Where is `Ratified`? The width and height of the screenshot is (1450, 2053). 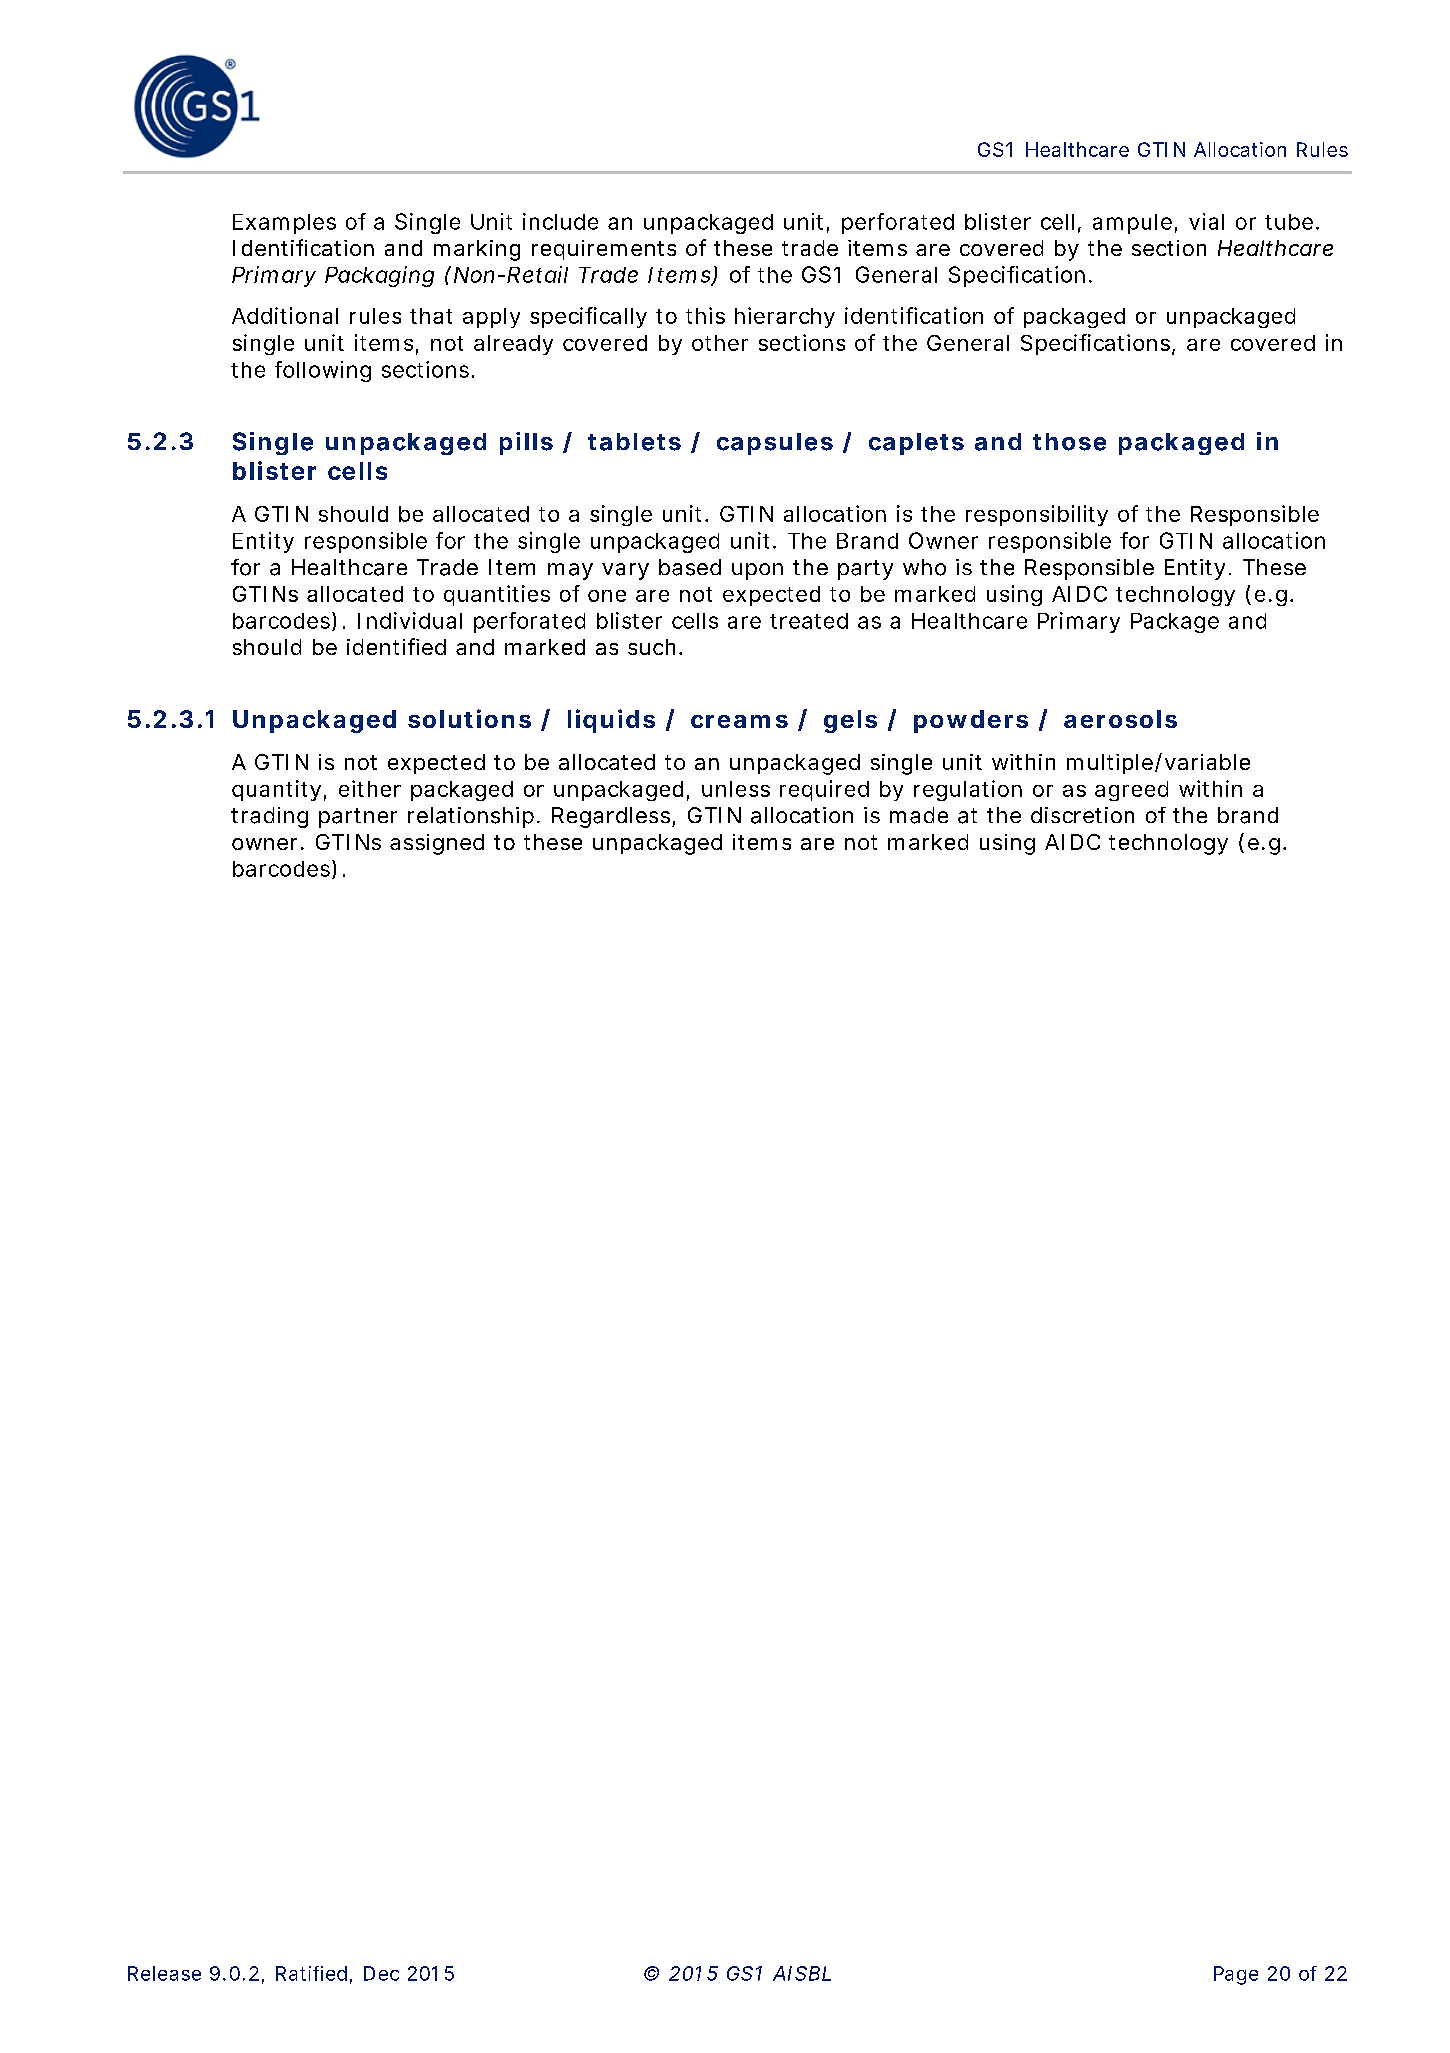 Ratified is located at coordinates (311, 1973).
